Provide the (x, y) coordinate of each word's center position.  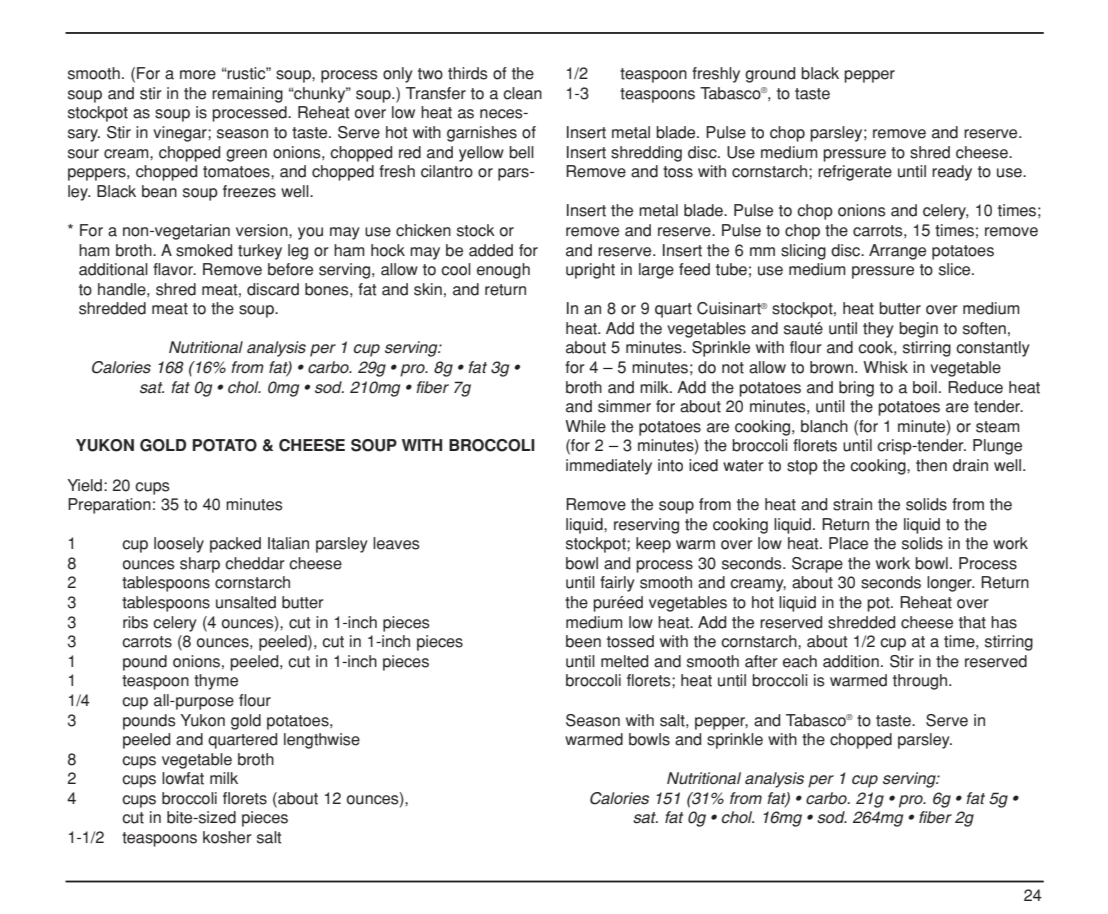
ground (770, 75)
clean (522, 93)
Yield (84, 485)
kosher (227, 837)
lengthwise (322, 741)
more (198, 75)
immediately (609, 467)
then (931, 465)
